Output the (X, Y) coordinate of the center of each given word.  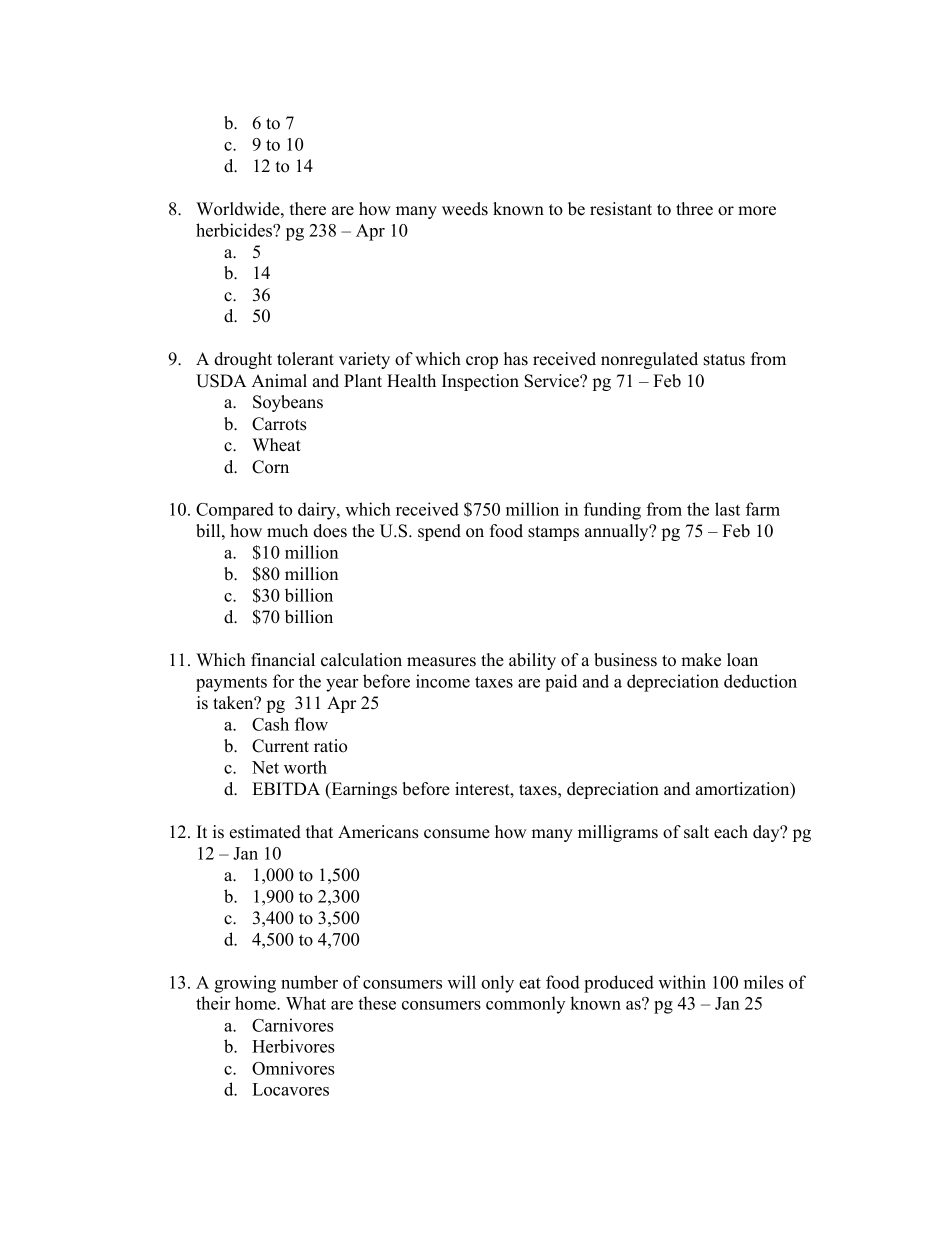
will (461, 982)
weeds (465, 209)
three (694, 209)
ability (532, 661)
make (701, 660)
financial (283, 660)
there (308, 209)
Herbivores (293, 1046)
